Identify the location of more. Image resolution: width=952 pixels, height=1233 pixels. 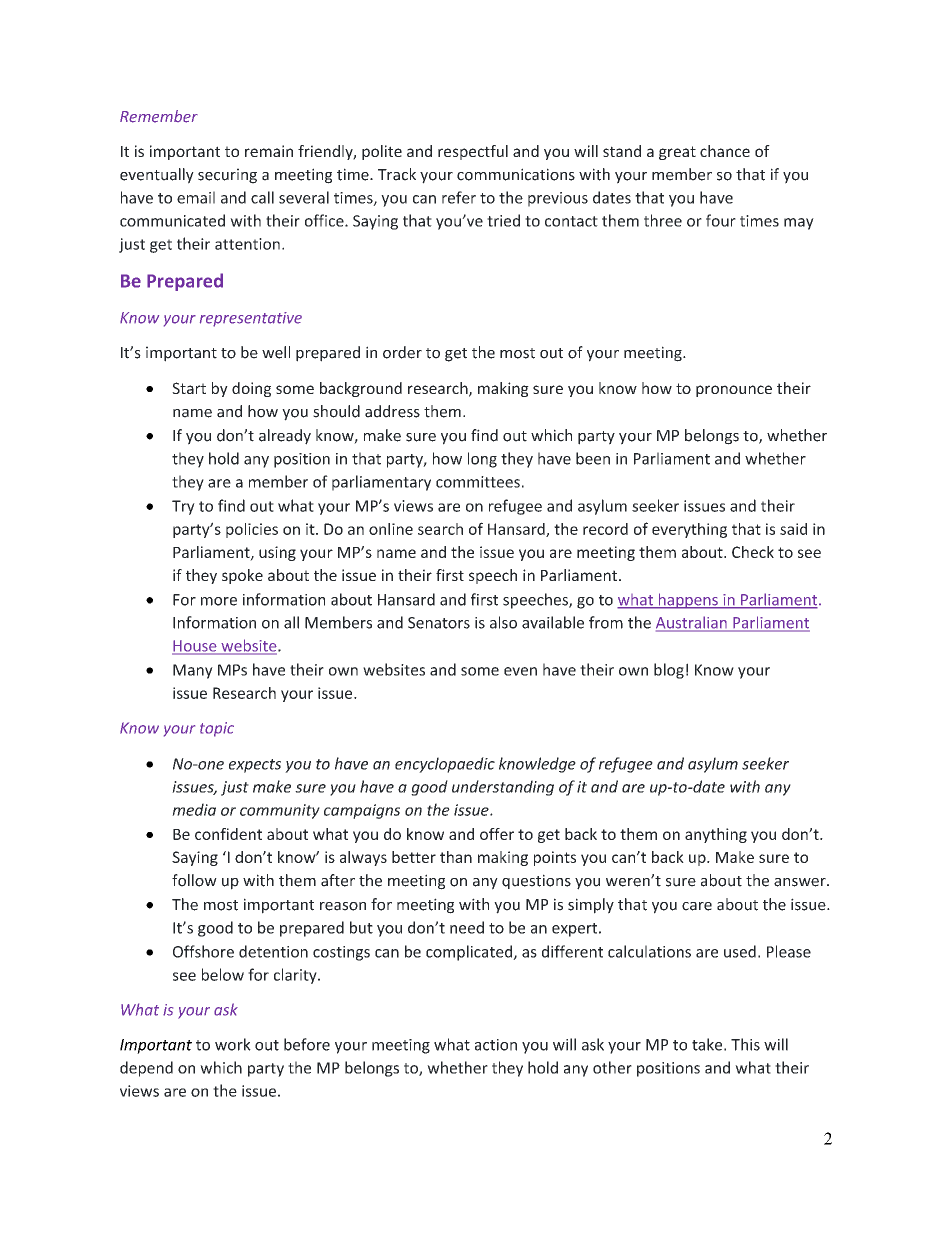
(219, 601).
